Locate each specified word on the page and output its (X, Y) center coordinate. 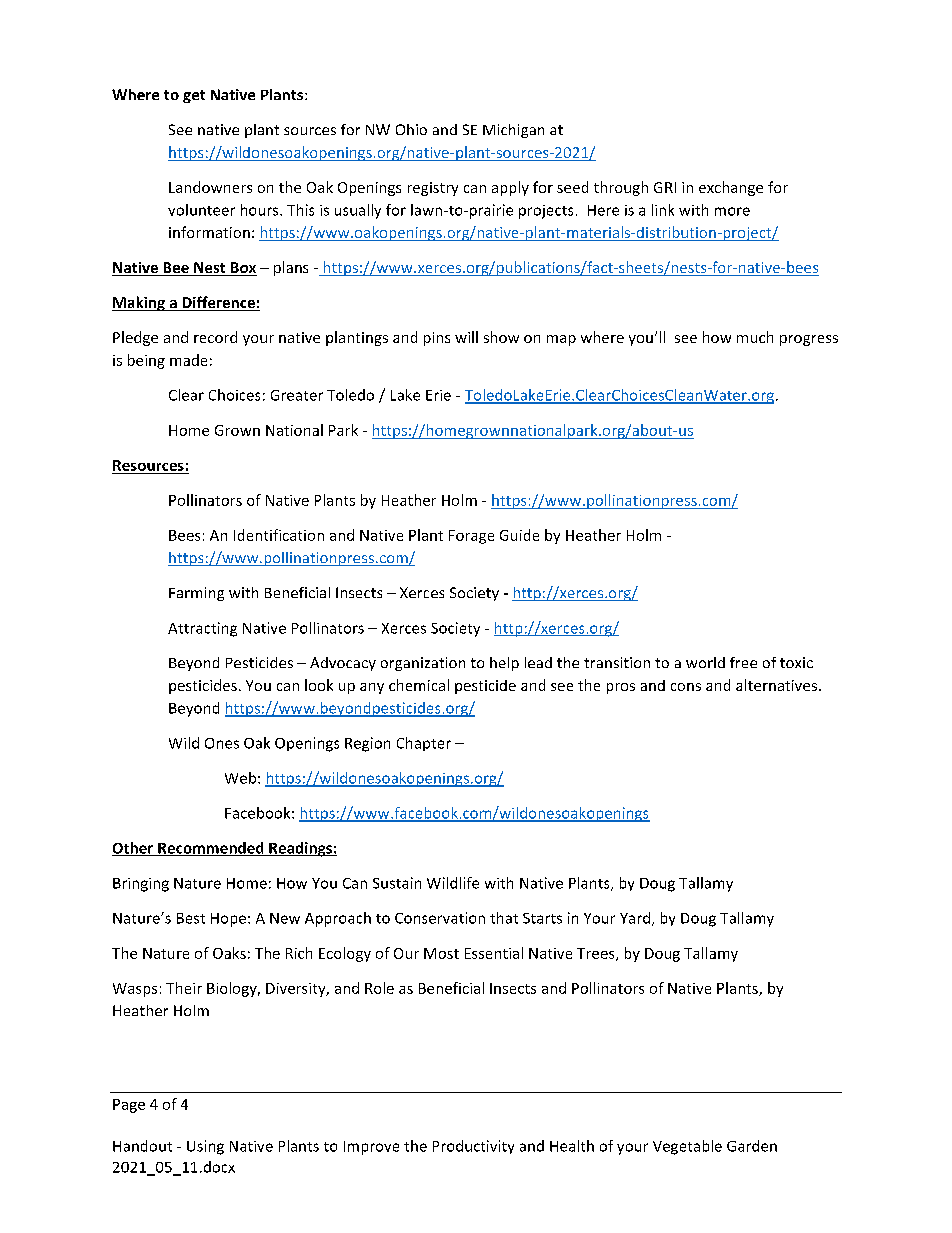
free (743, 662)
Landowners (210, 187)
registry (433, 189)
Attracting (202, 629)
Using (205, 1147)
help (504, 664)
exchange (731, 188)
